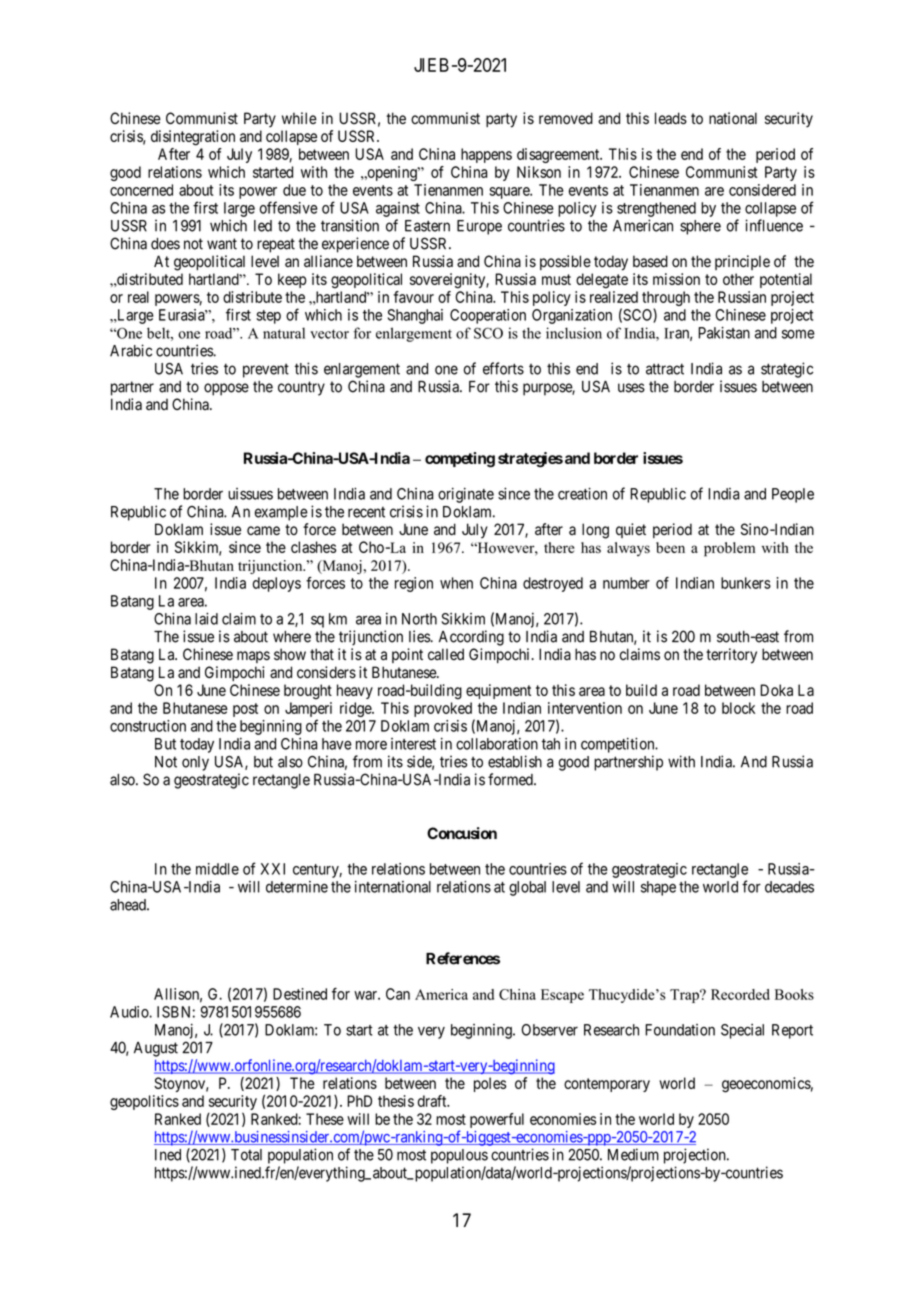 This screenshot has height=1308, width=924. I want to click on According, so click(471, 638).
